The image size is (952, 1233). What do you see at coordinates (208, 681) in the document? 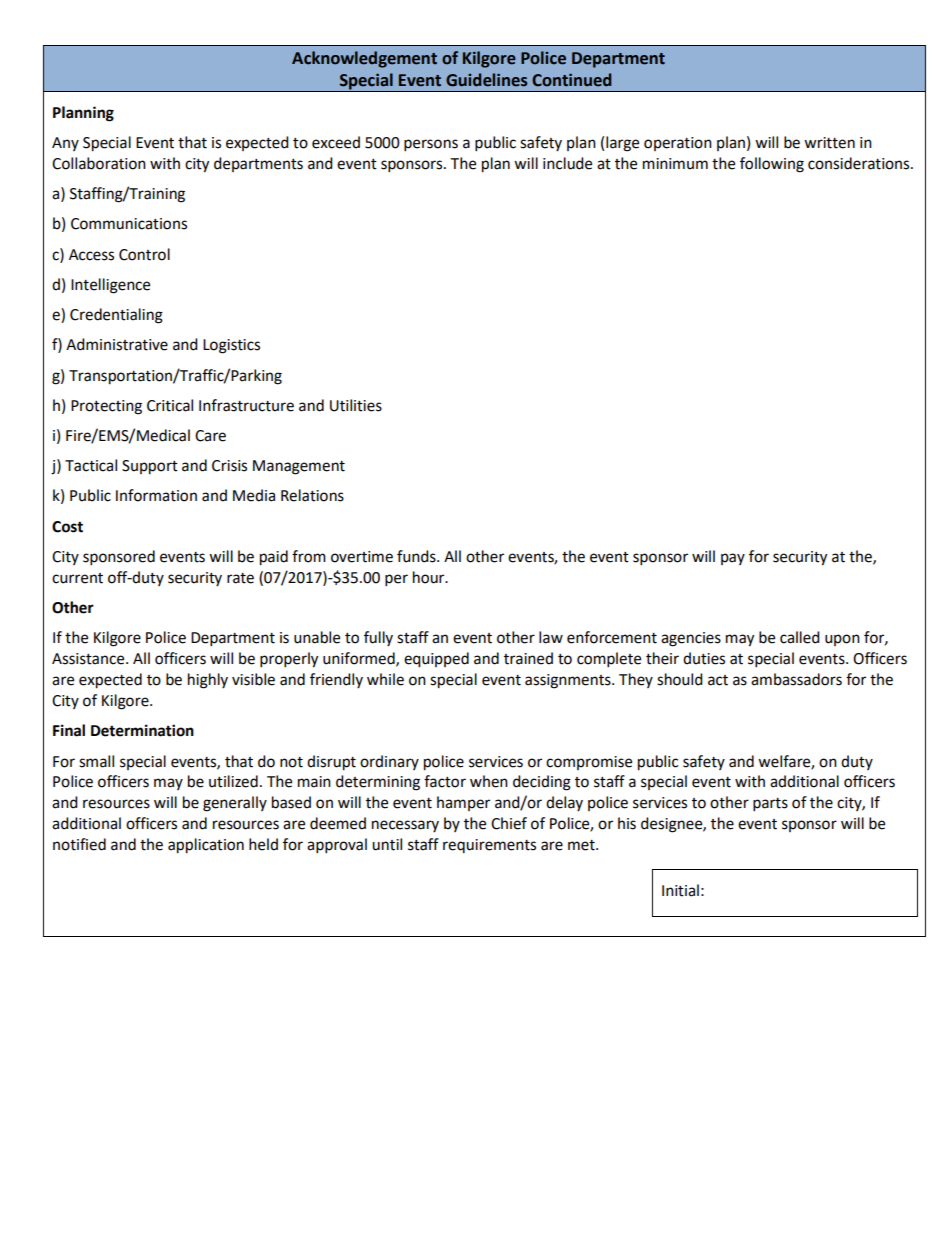
I see `highly` at bounding box center [208, 681].
